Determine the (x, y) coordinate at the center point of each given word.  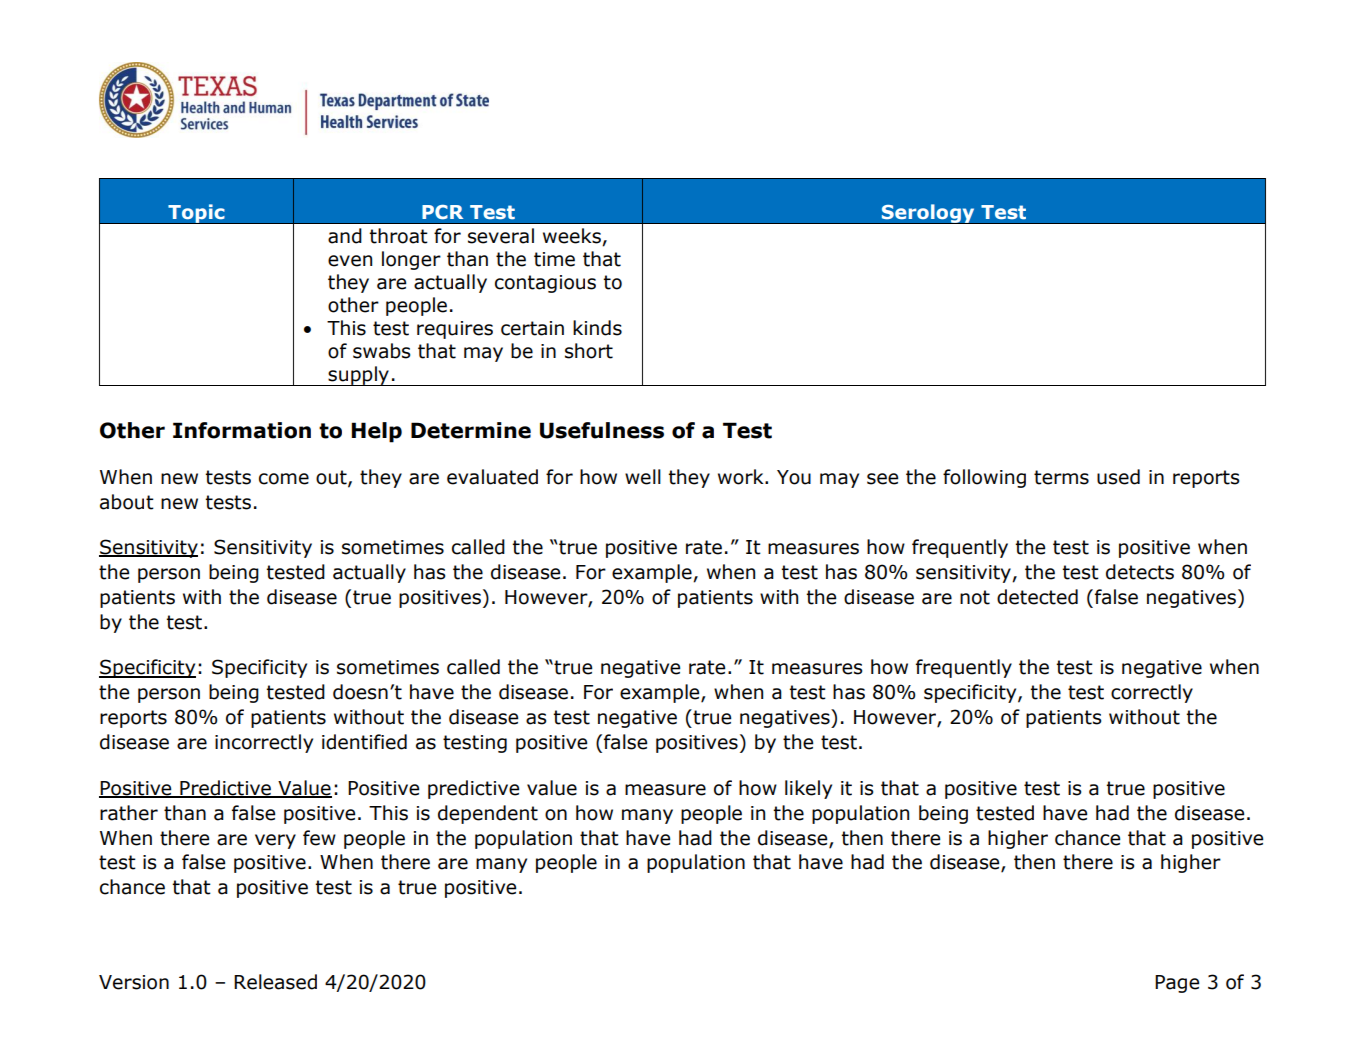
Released (275, 982)
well (643, 477)
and (345, 236)
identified (364, 742)
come (284, 479)
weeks (573, 237)
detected (1037, 597)
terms (1061, 477)
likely (808, 789)
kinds (597, 328)
